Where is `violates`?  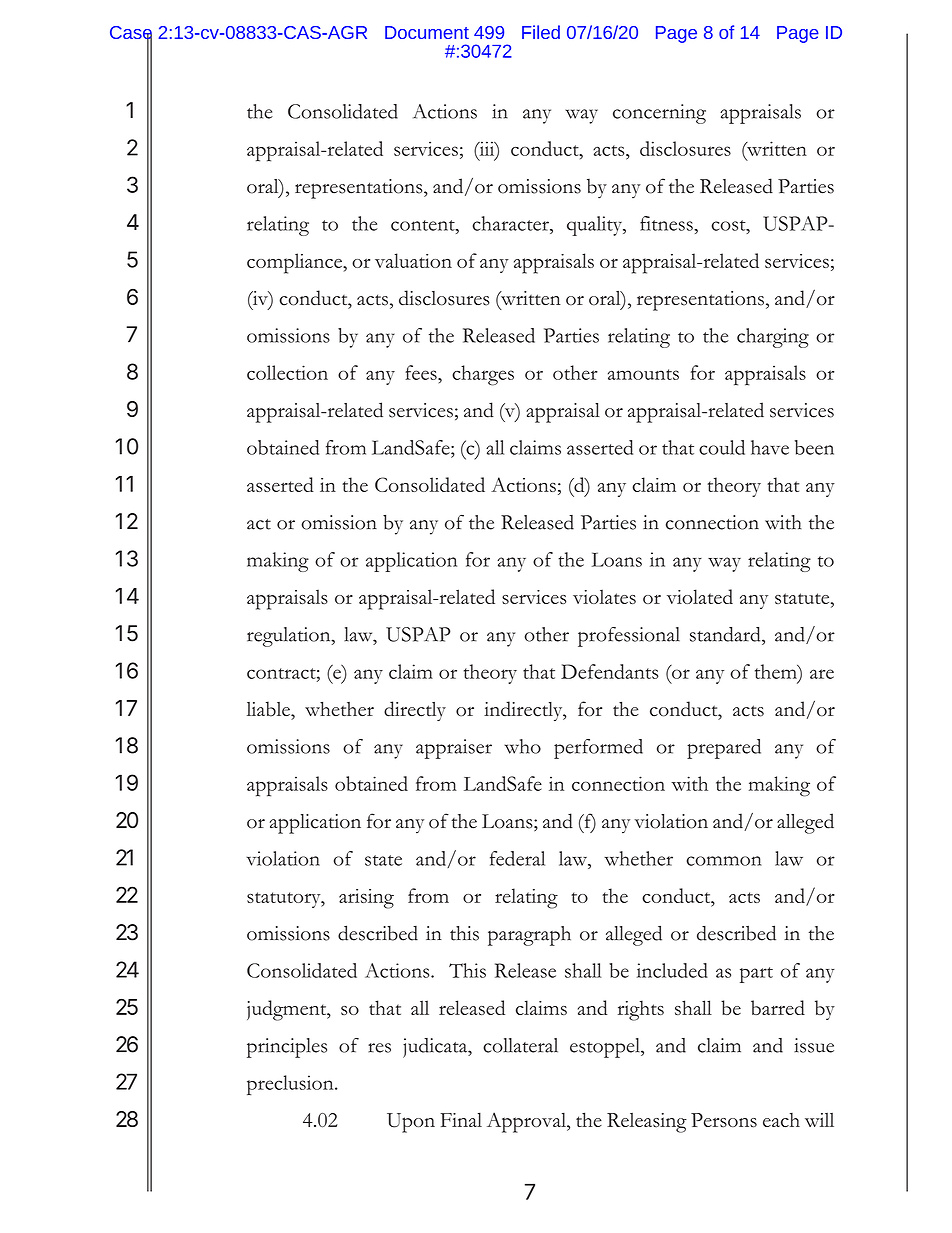
violates is located at coordinates (604, 596).
